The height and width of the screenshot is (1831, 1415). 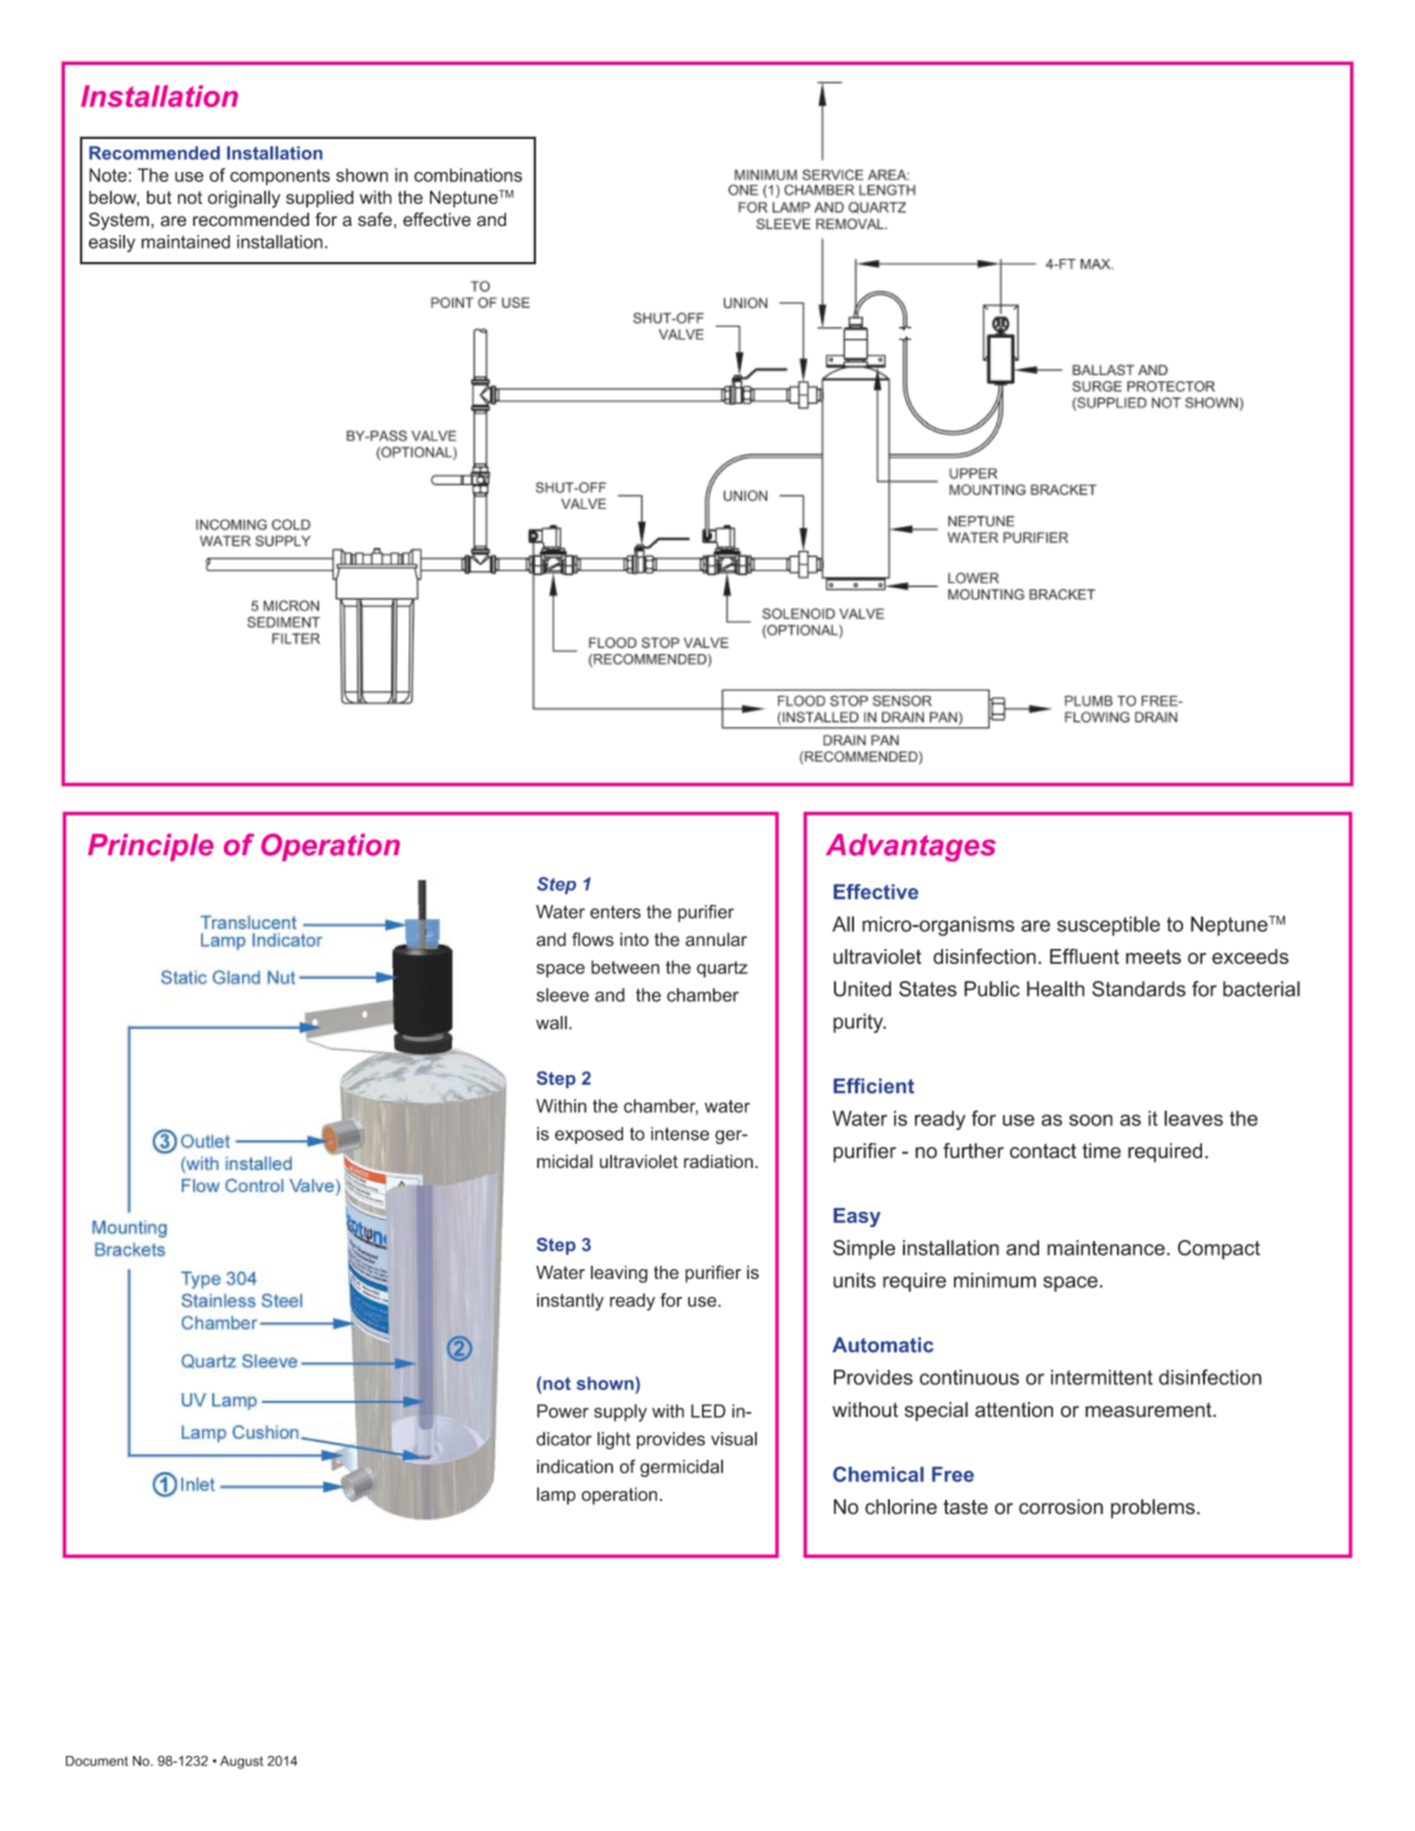 What do you see at coordinates (468, 175) in the screenshot?
I see `combinations` at bounding box center [468, 175].
